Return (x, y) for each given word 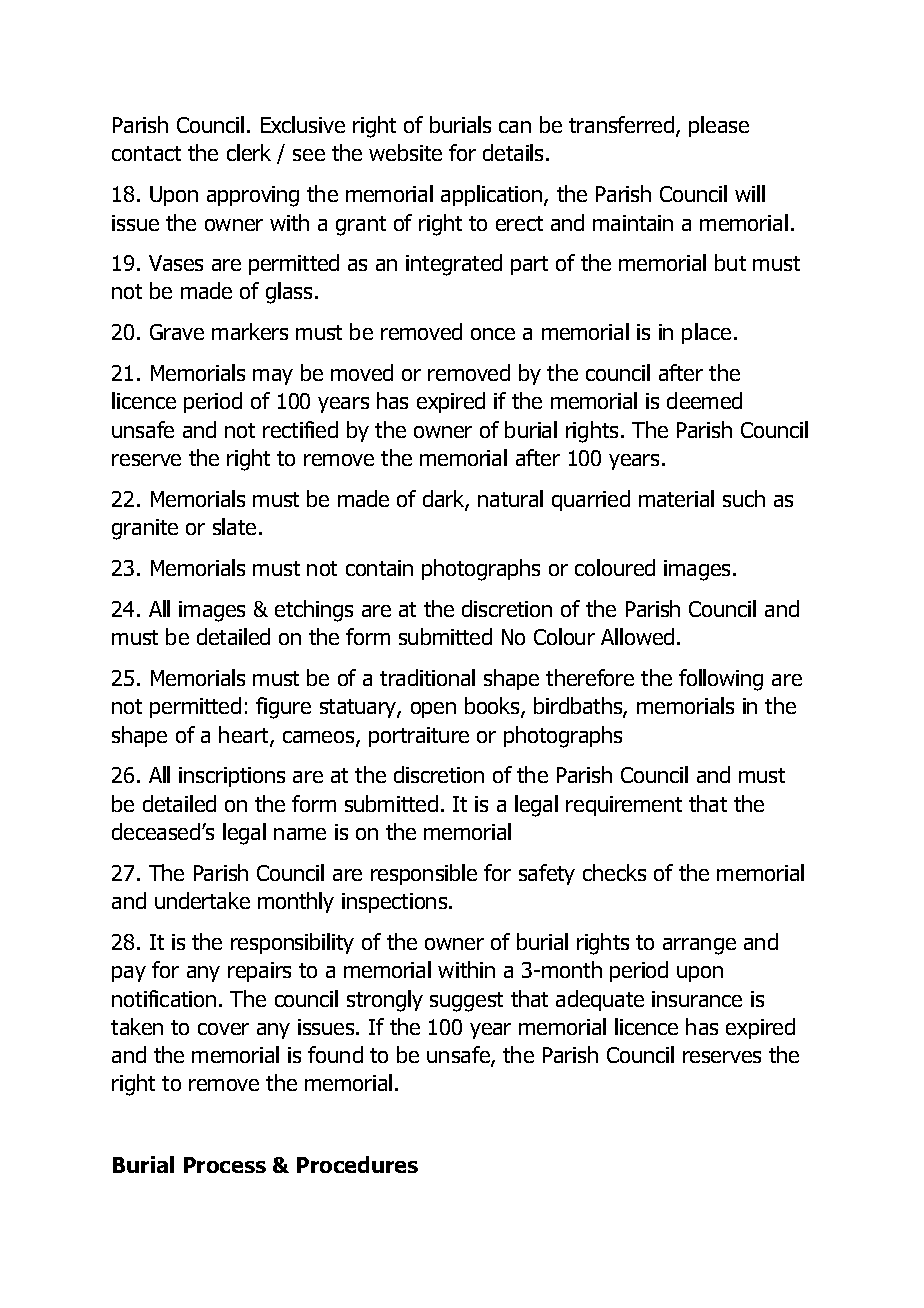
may (273, 377)
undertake (202, 900)
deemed (704, 400)
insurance (697, 999)
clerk (249, 152)
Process (225, 1165)
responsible (424, 874)
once (493, 334)
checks (614, 872)
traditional (427, 677)
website (405, 152)
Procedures (357, 1164)
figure (283, 708)
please (719, 126)
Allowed (637, 636)
